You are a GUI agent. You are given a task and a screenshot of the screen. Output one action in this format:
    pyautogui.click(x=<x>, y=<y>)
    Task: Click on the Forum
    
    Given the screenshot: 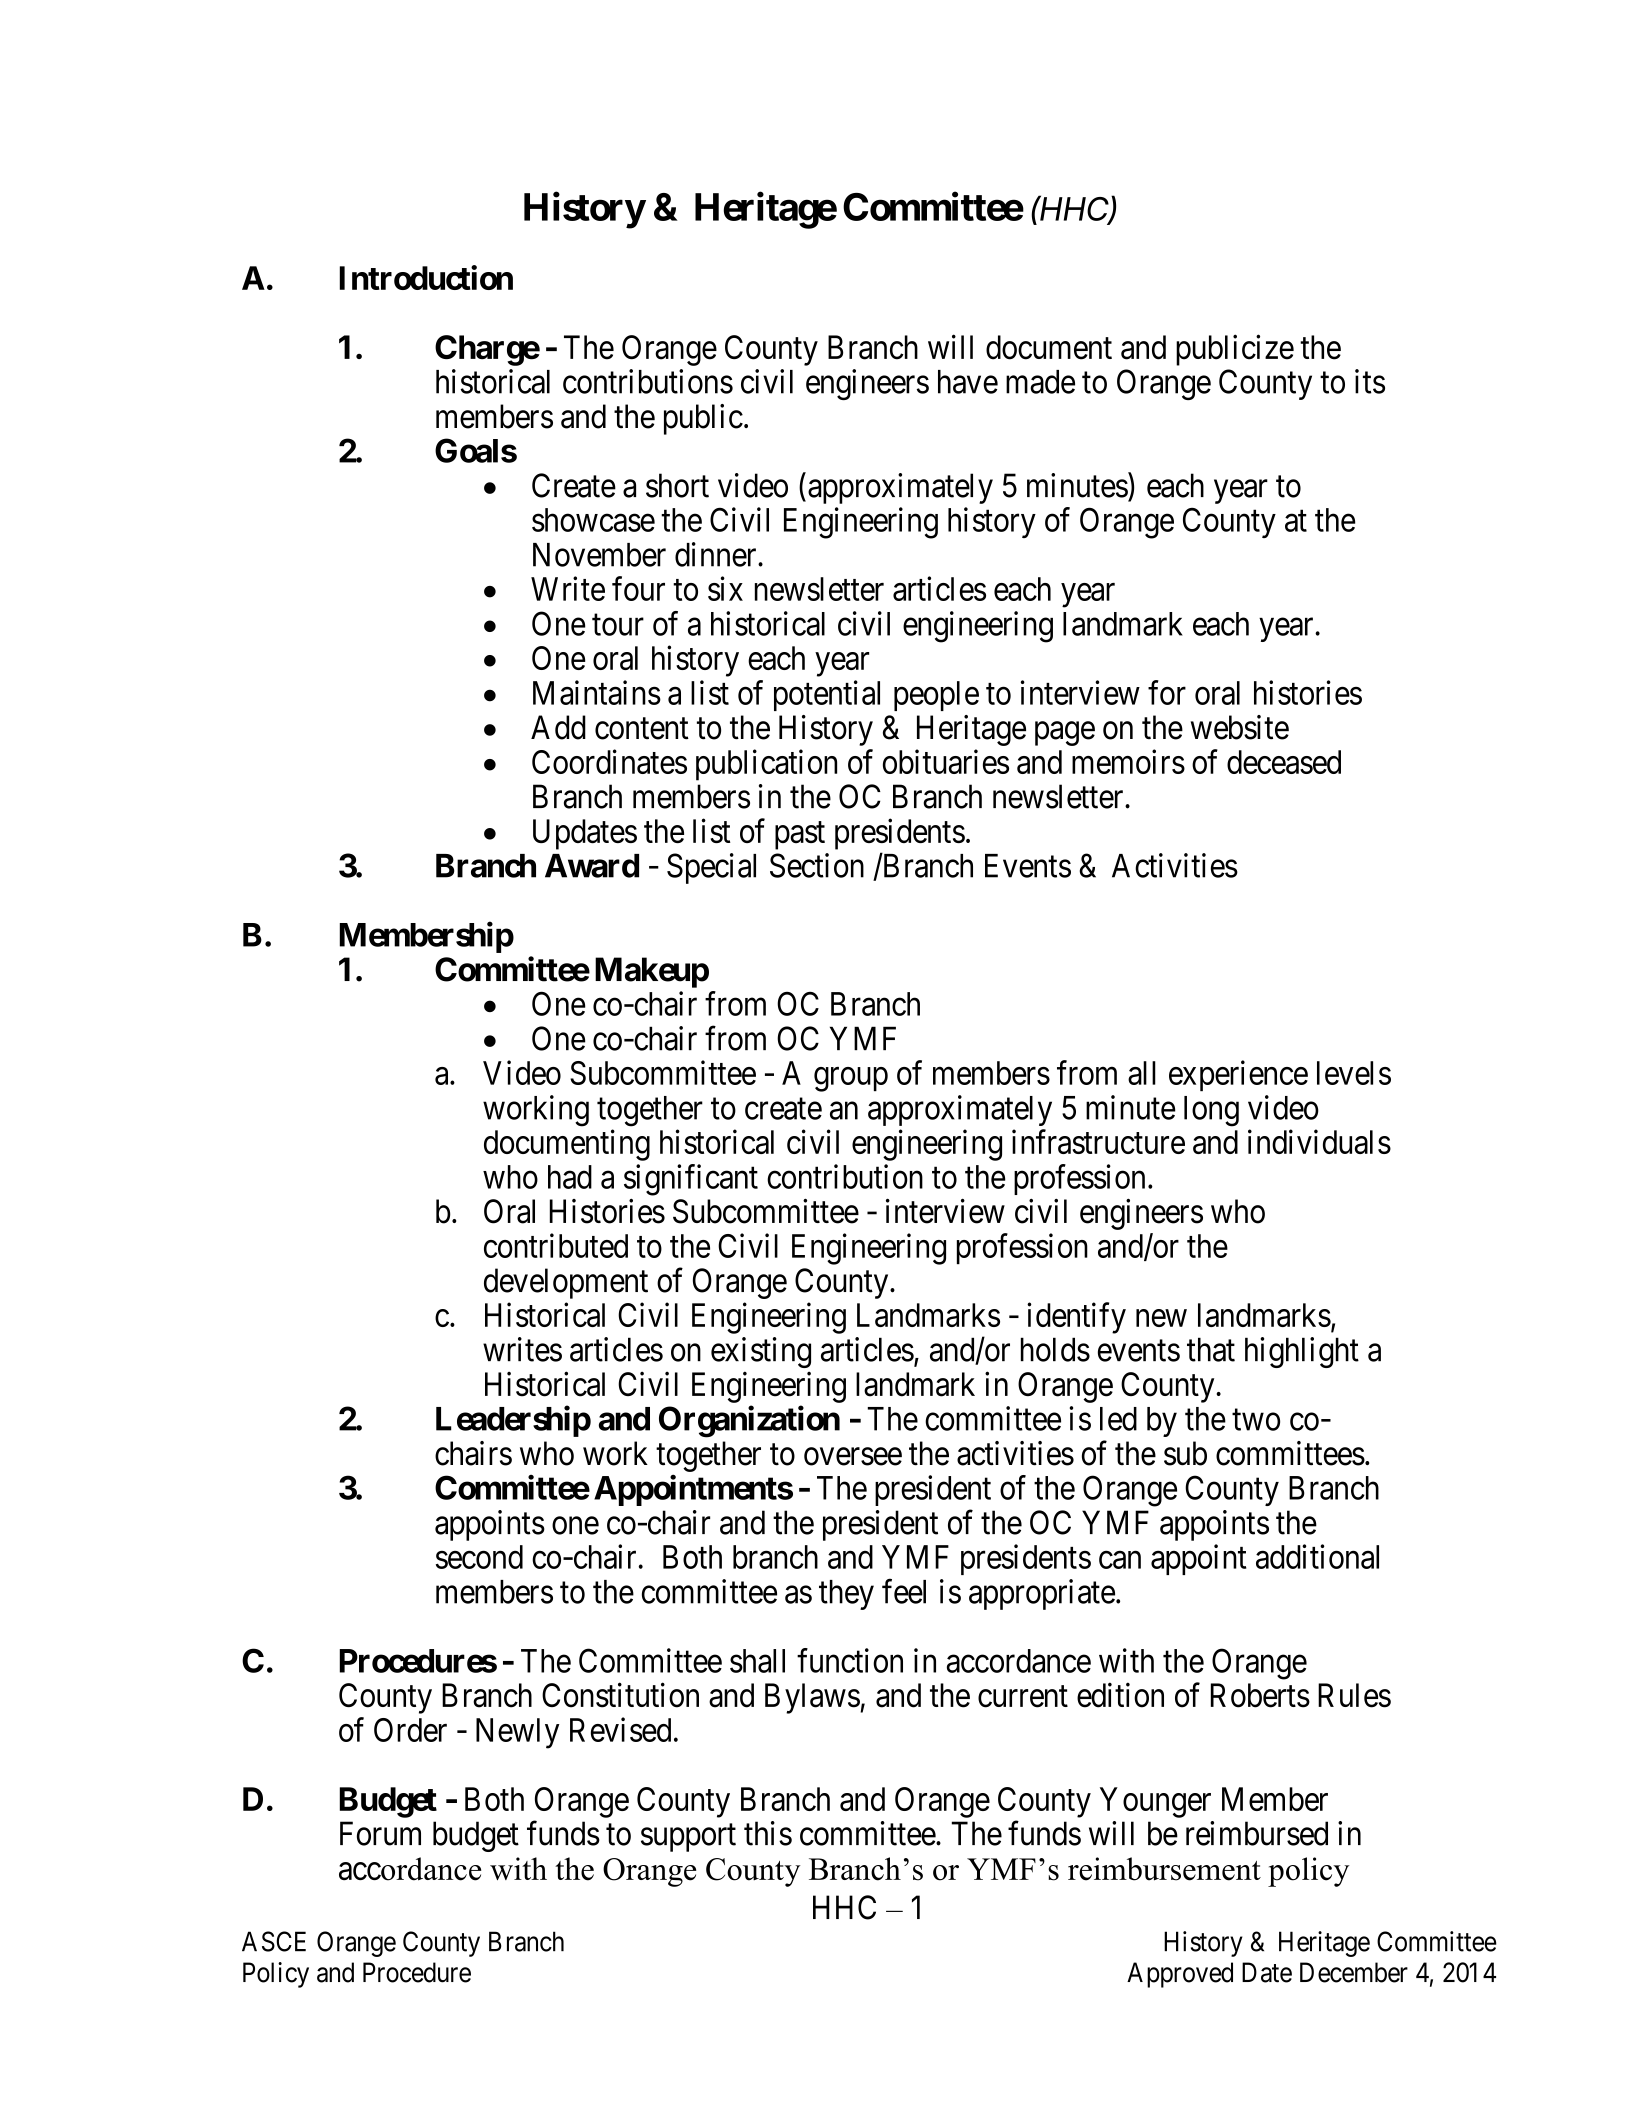 What is the action you would take?
    pyautogui.click(x=380, y=1833)
